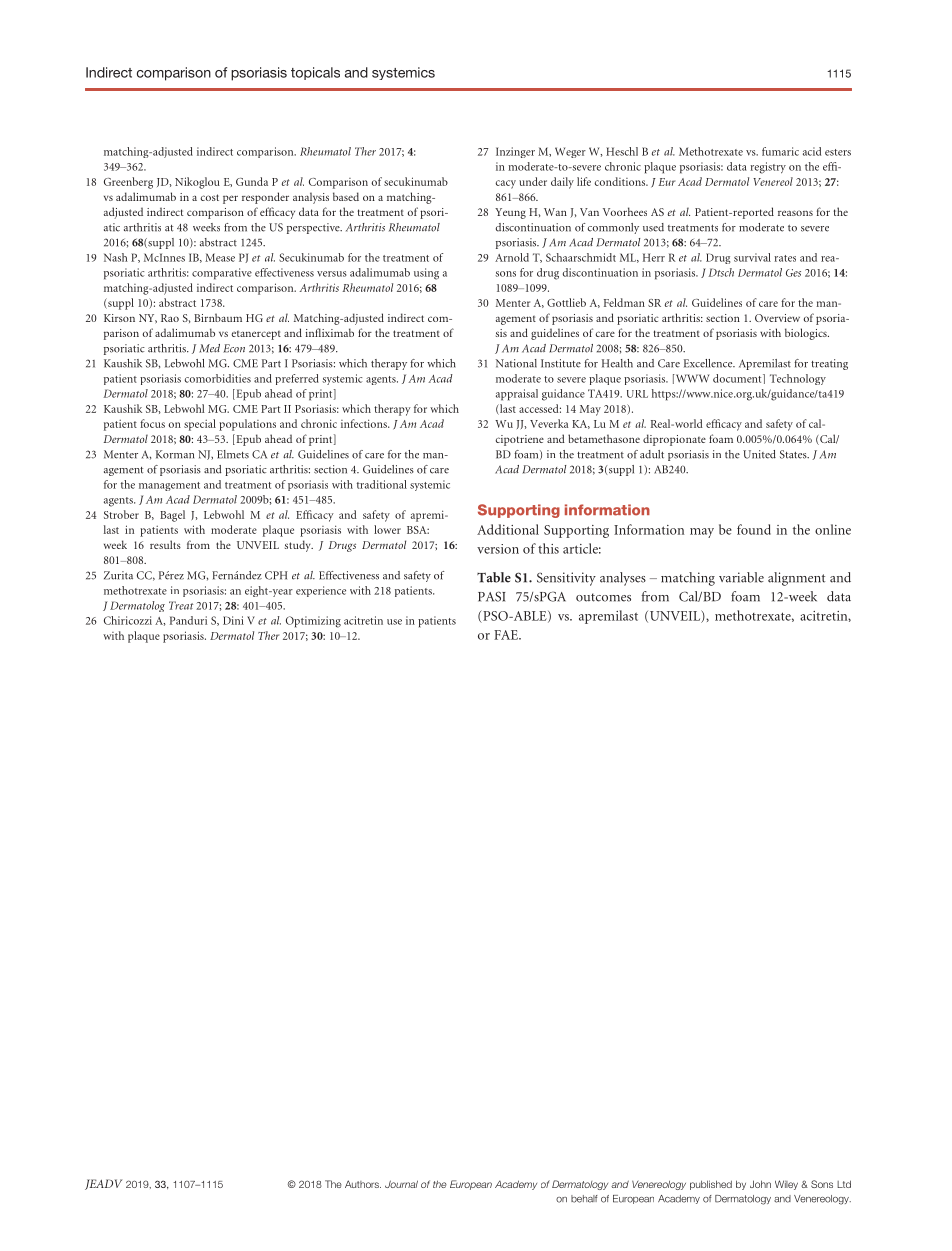  I want to click on Journal, so click(401, 1184).
